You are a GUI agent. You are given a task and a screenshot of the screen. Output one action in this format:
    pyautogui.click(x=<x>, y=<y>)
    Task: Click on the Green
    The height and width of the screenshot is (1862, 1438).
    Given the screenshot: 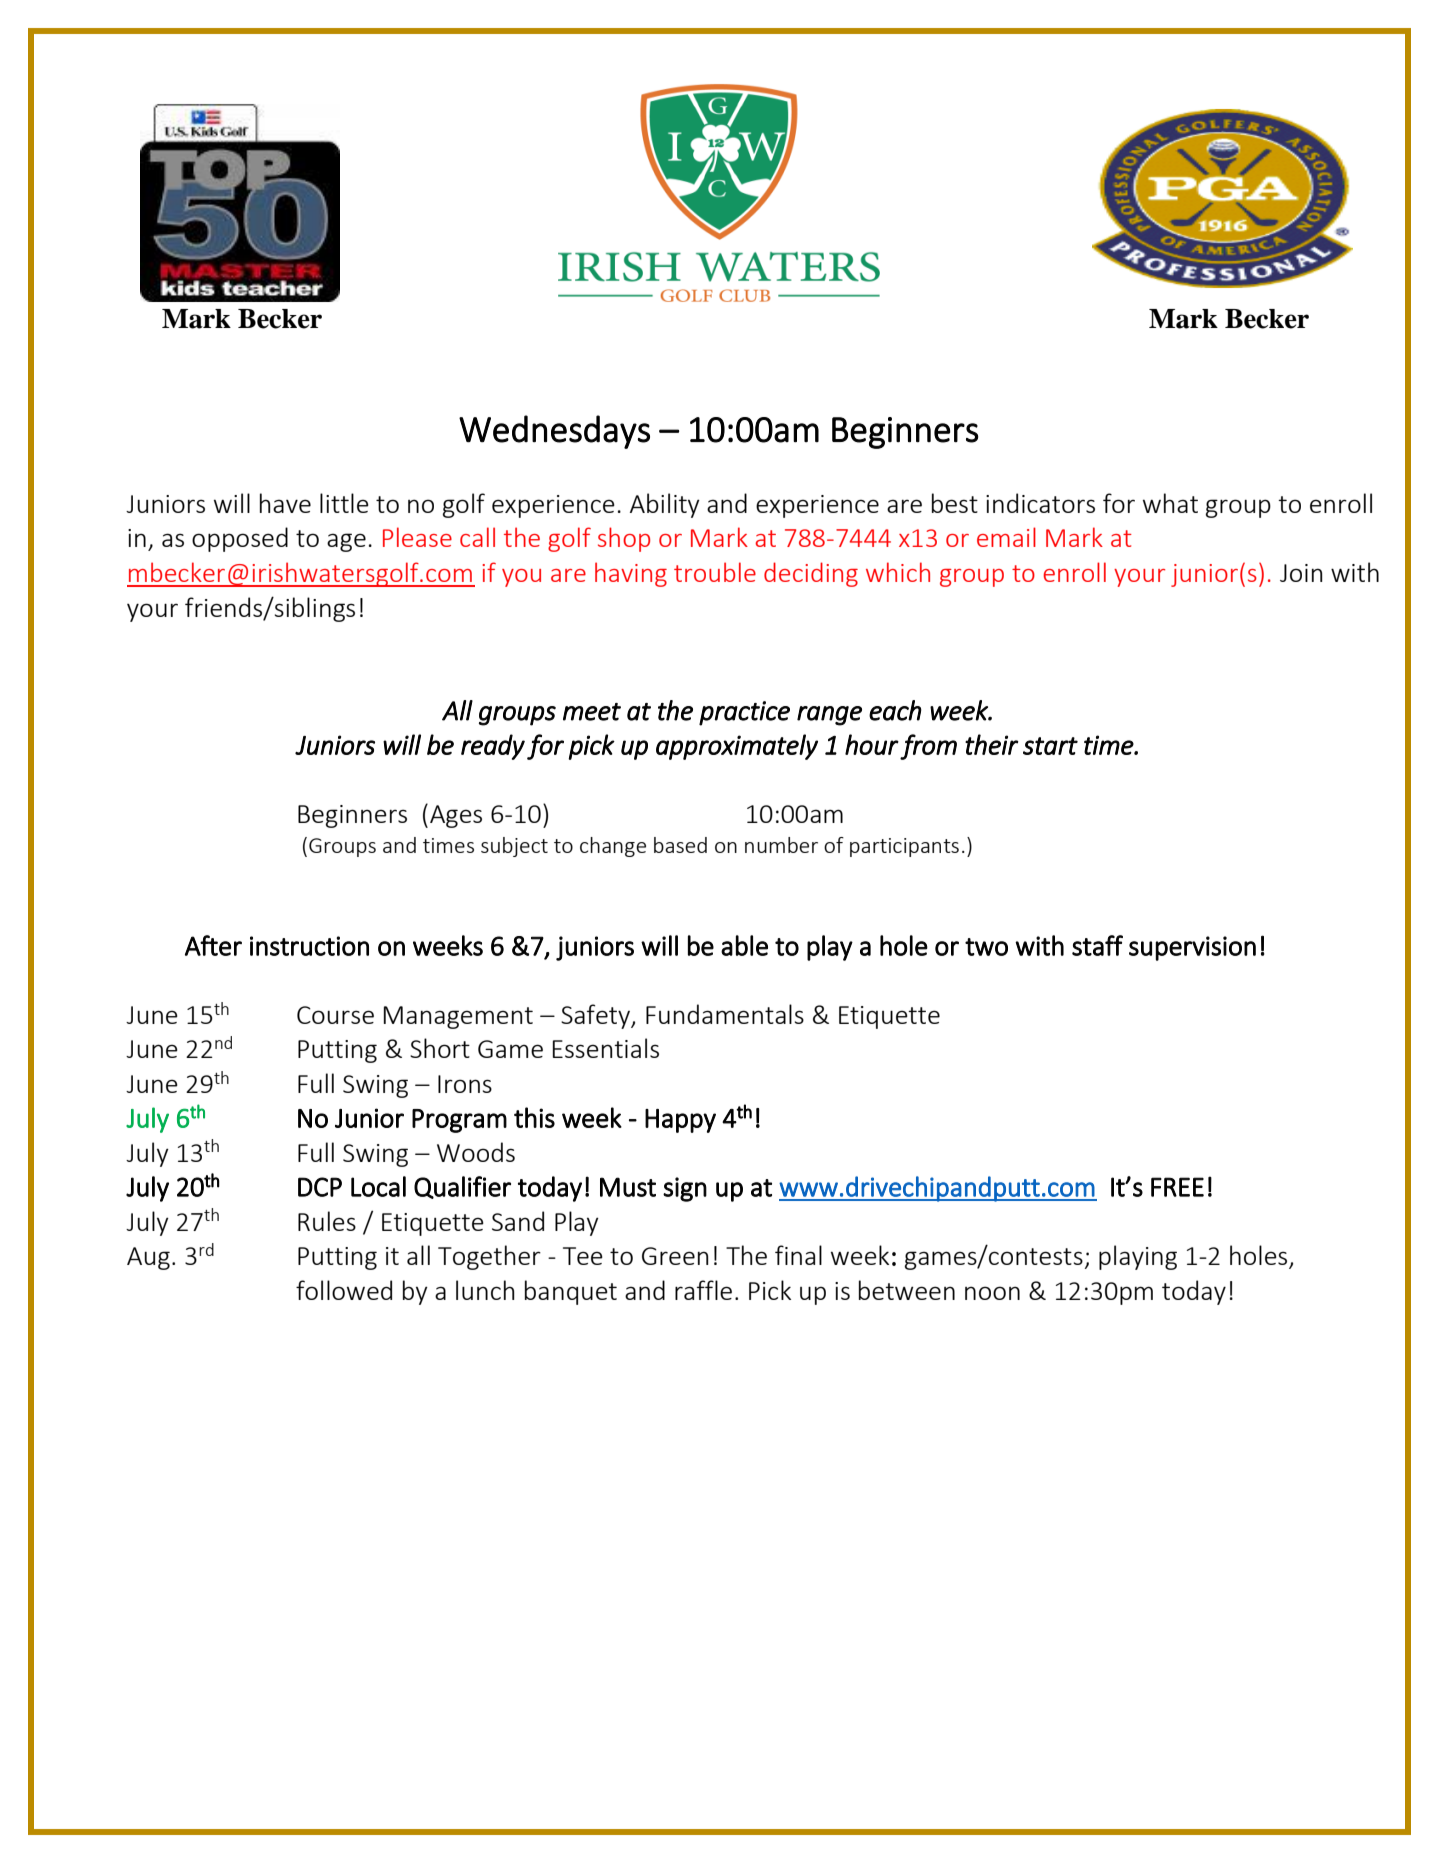 What is the action you would take?
    pyautogui.click(x=675, y=1256)
